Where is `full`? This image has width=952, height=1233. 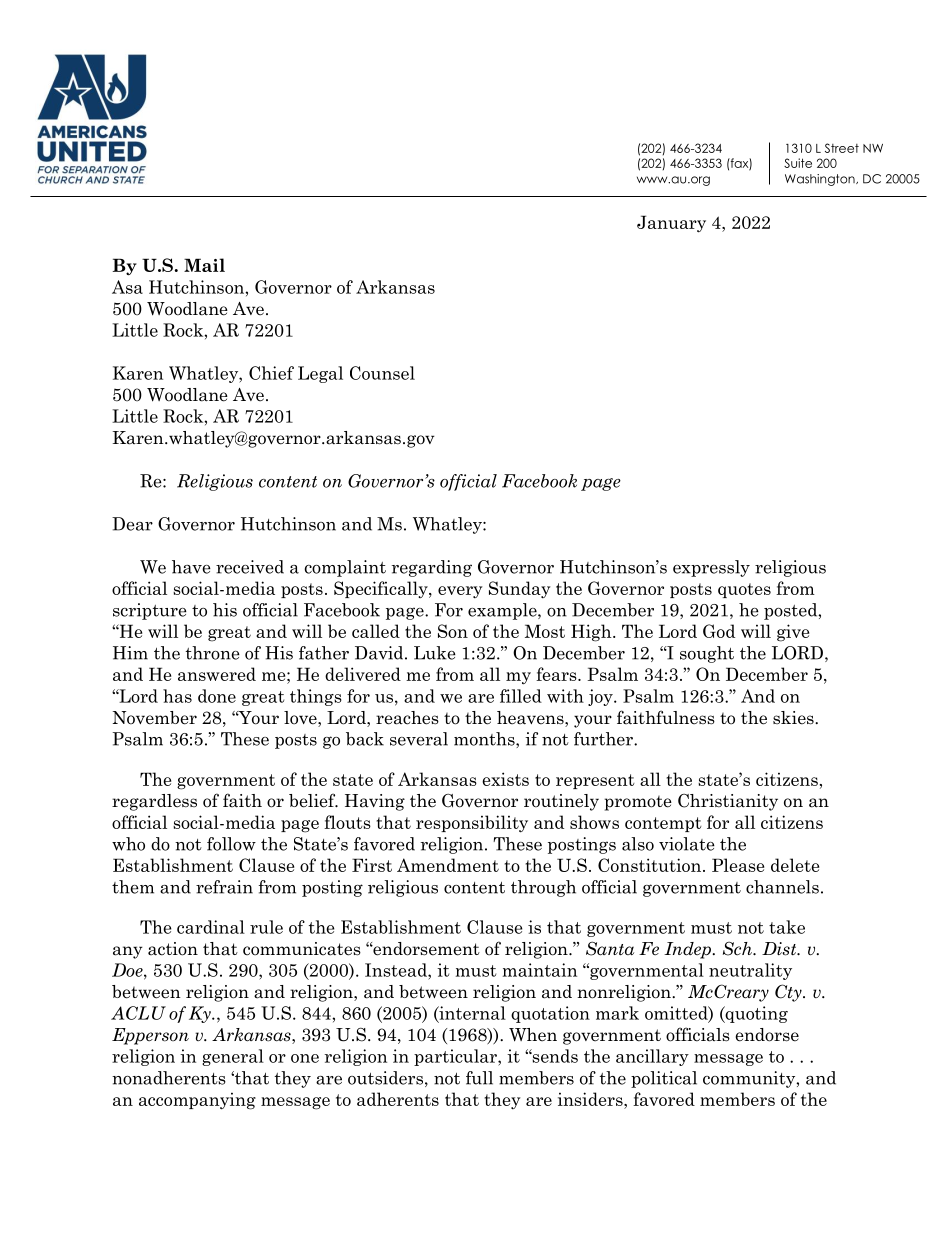 full is located at coordinates (479, 1078).
